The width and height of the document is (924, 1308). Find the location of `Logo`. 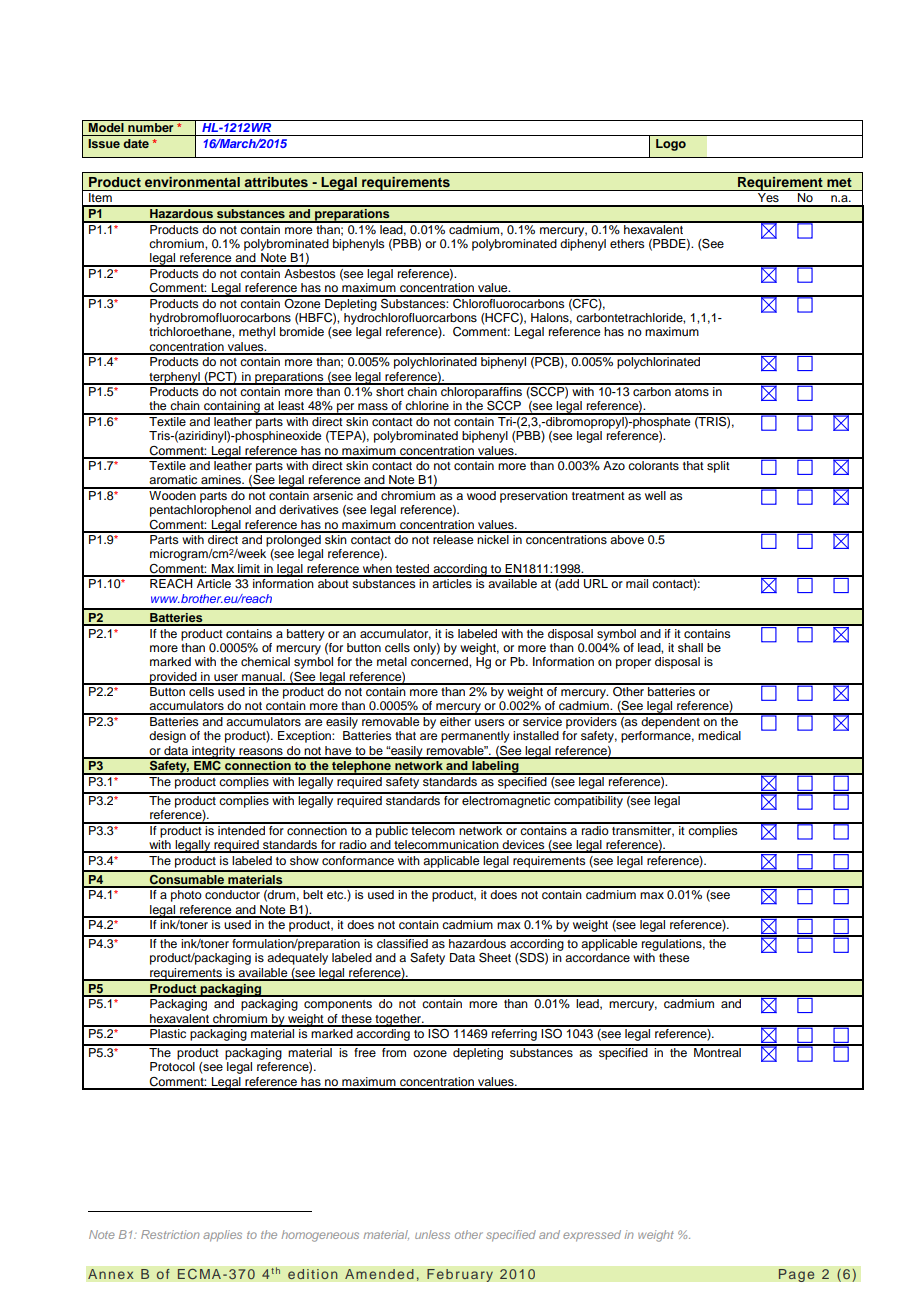

Logo is located at coordinates (671, 145).
